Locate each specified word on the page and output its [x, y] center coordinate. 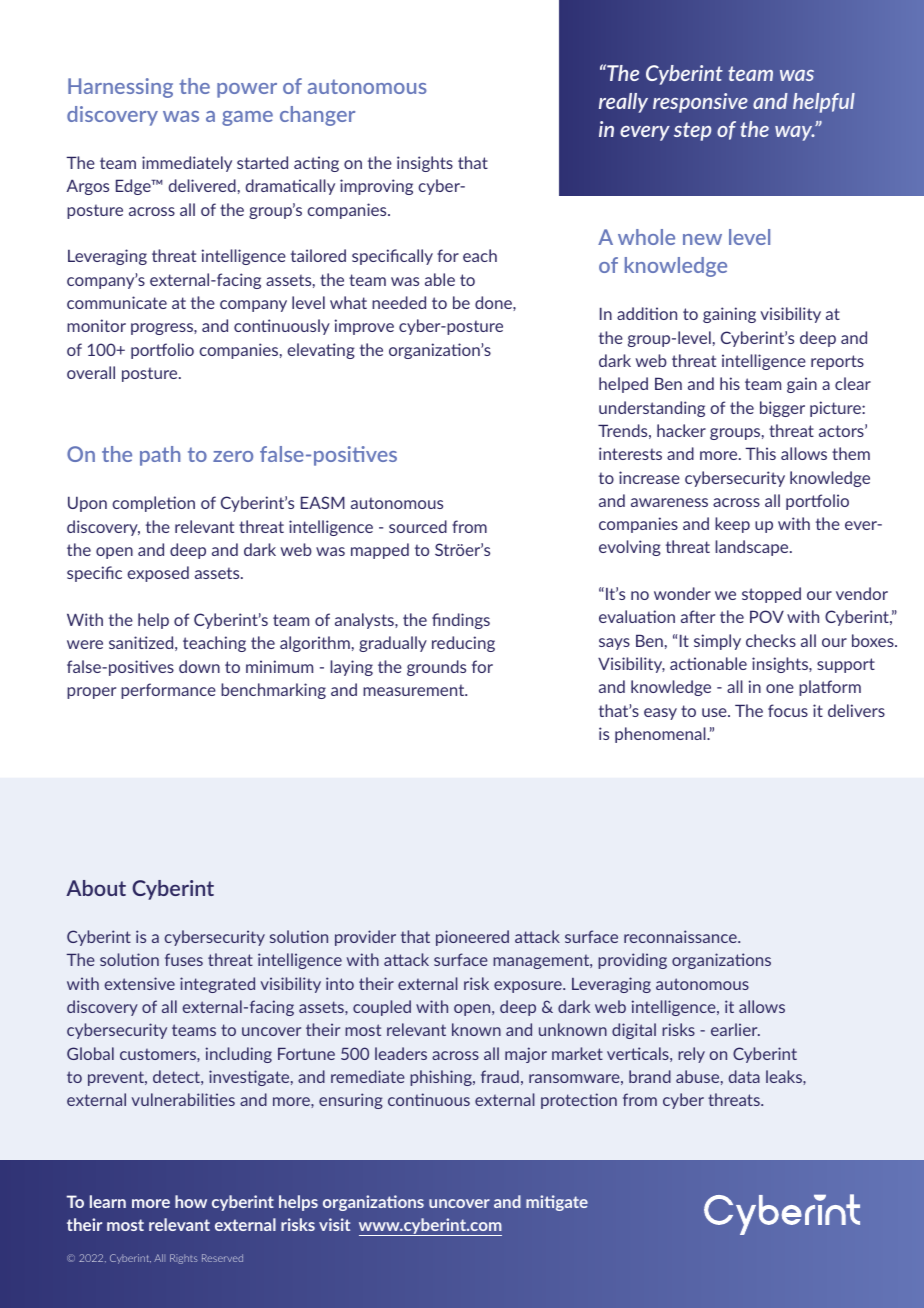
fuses [184, 959]
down [199, 666]
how [191, 1201]
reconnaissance [681, 936]
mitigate [557, 1203]
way [795, 133]
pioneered [472, 938]
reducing [463, 644]
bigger [782, 409]
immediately [187, 164]
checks [771, 640]
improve [364, 327]
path [160, 456]
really [623, 103]
